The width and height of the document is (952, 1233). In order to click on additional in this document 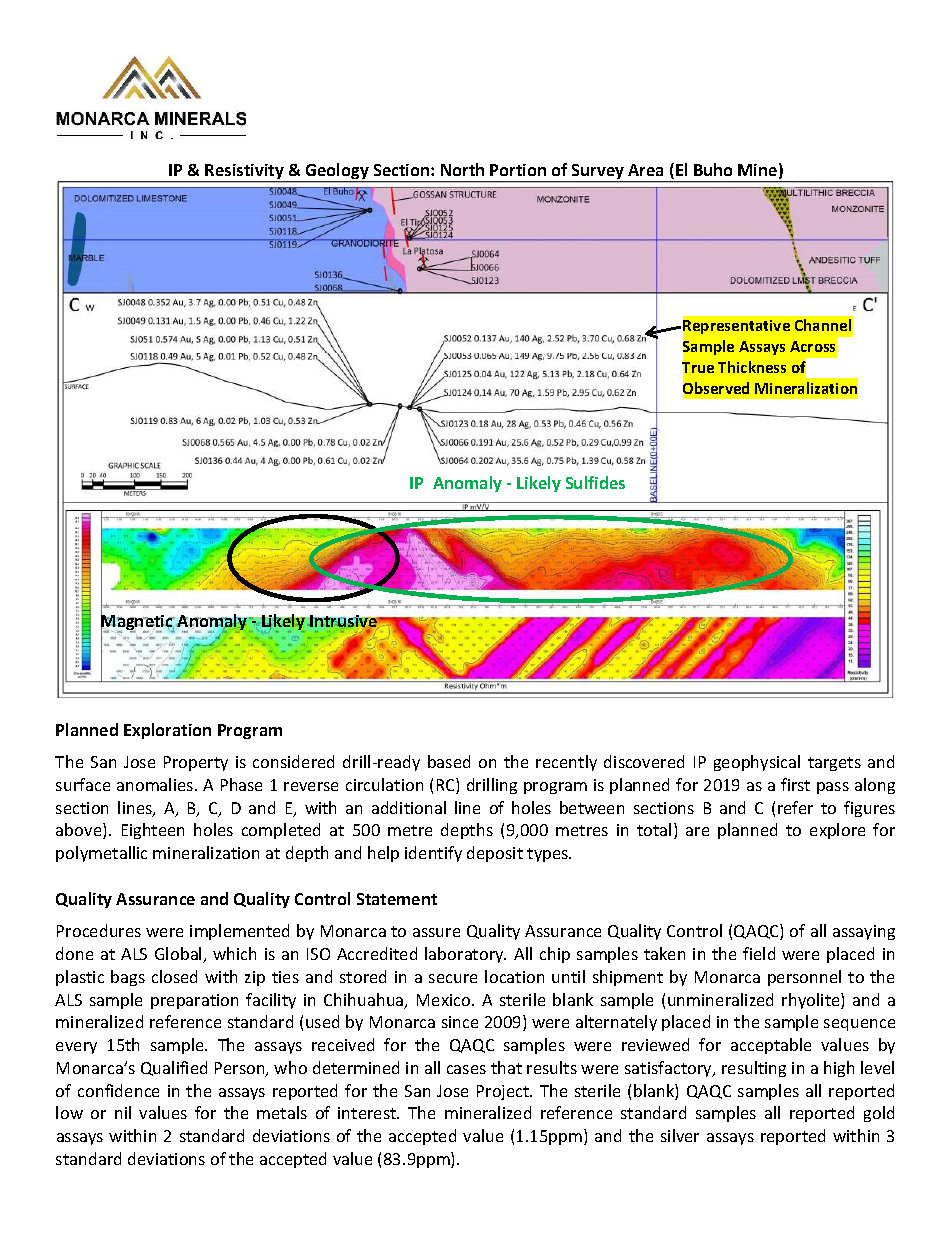, I will do `click(409, 807)`.
